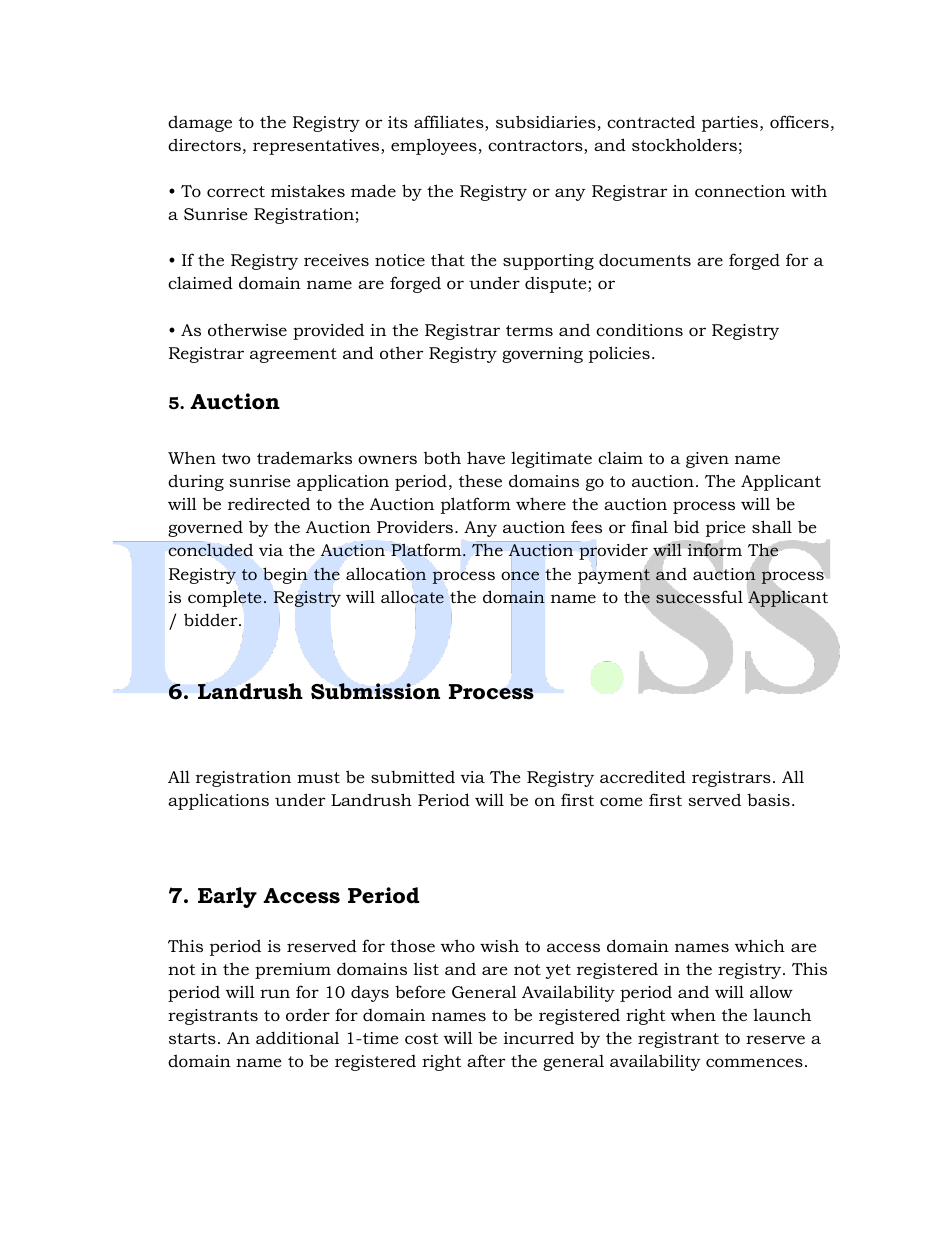 Image resolution: width=952 pixels, height=1233 pixels. Describe the element at coordinates (699, 597) in the screenshot. I see `successful` at that location.
